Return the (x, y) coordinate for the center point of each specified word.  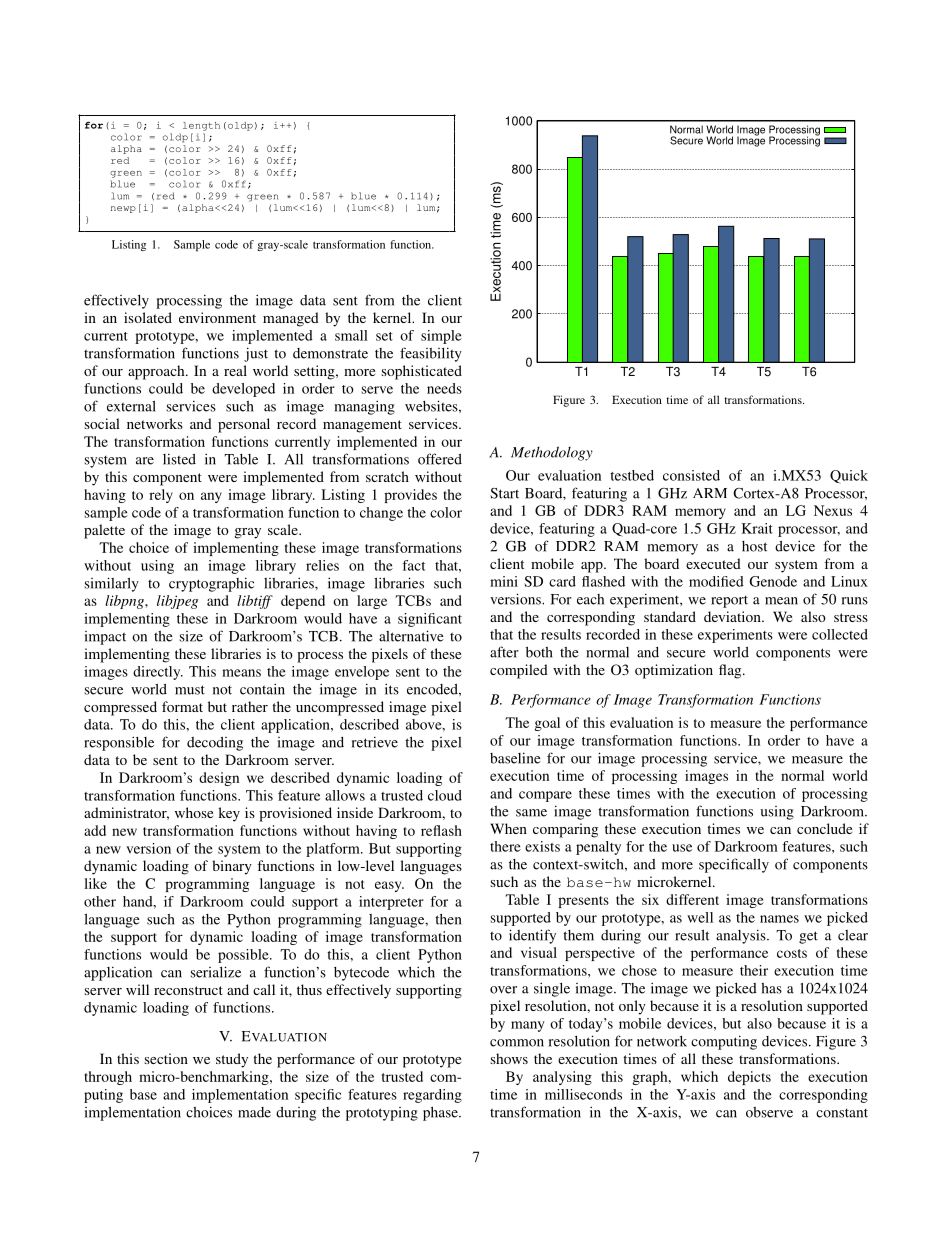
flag (731, 671)
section (166, 1058)
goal (547, 724)
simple (441, 337)
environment (217, 317)
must (190, 690)
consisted (691, 475)
